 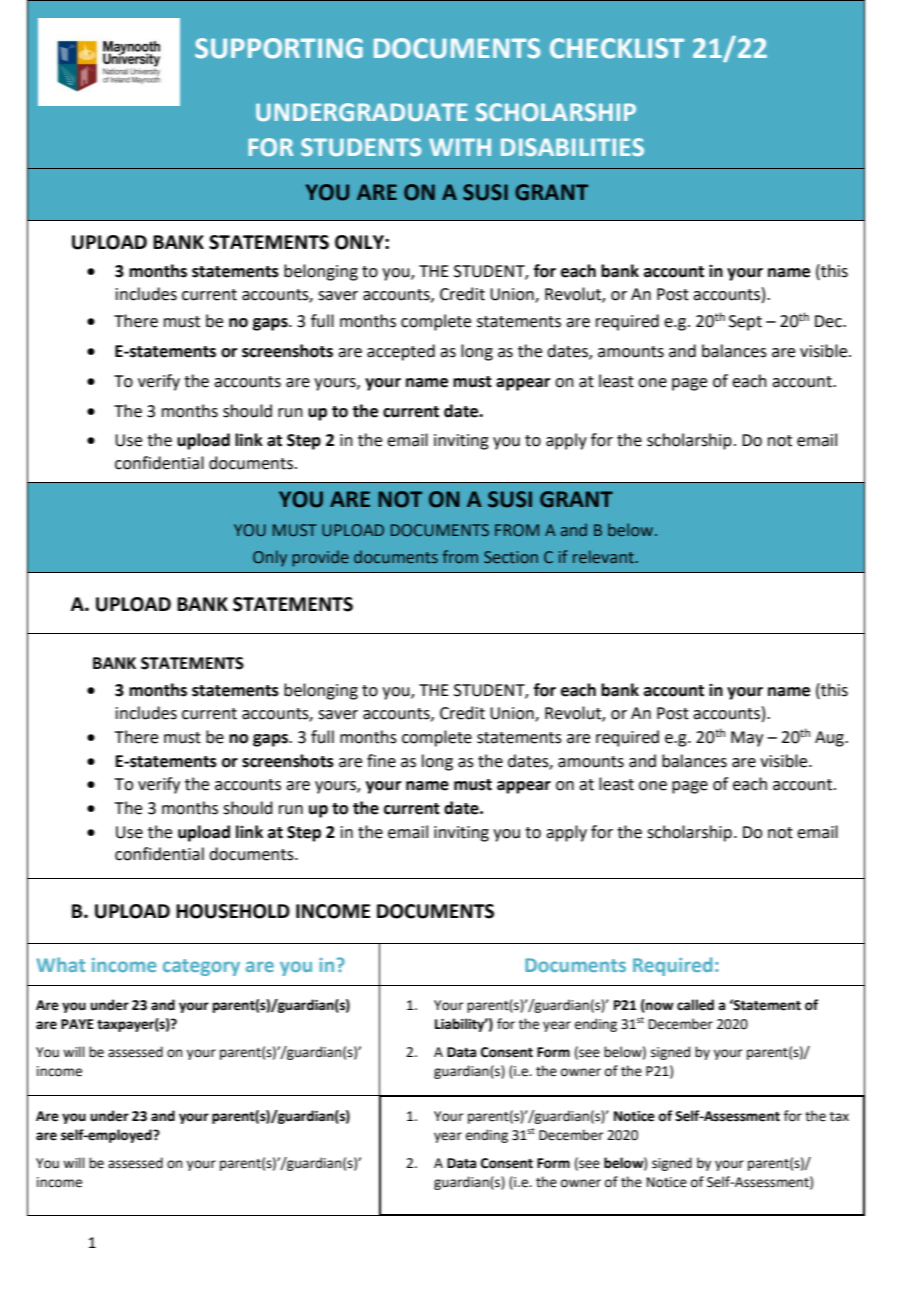 I want to click on May, so click(x=747, y=739).
